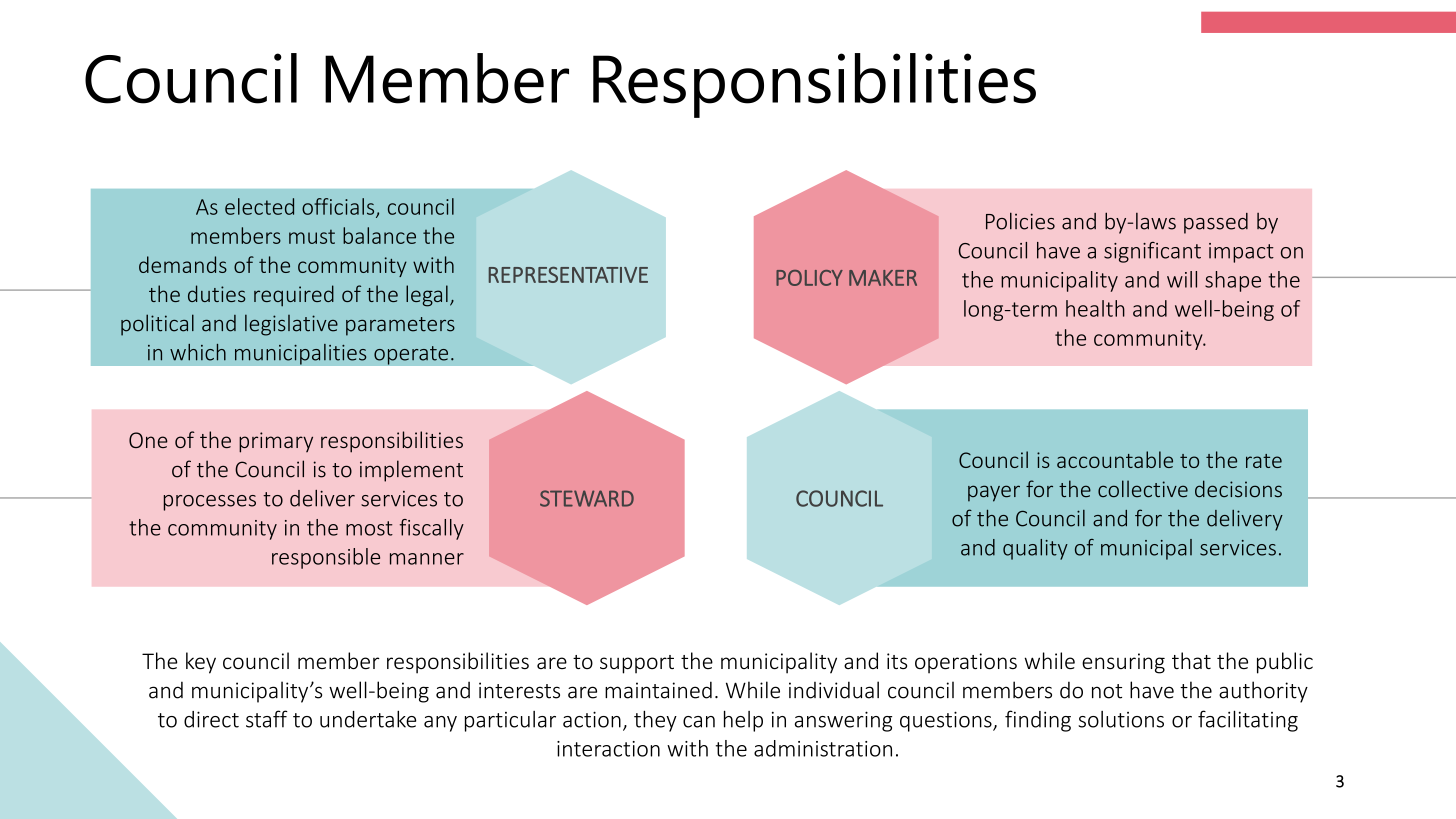  What do you see at coordinates (312, 237) in the image?
I see `must` at bounding box center [312, 237].
